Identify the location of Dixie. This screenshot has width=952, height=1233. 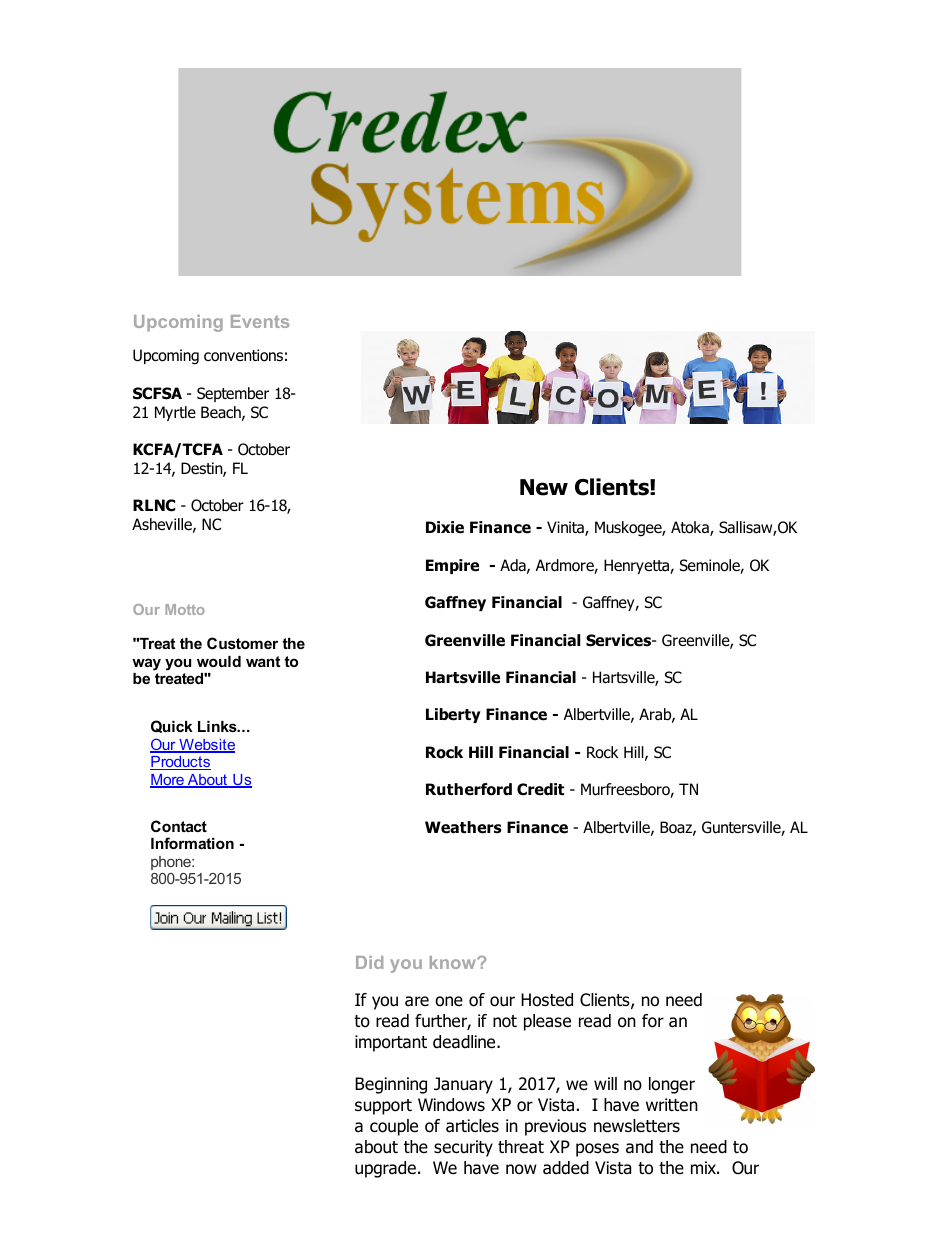
(445, 527).
